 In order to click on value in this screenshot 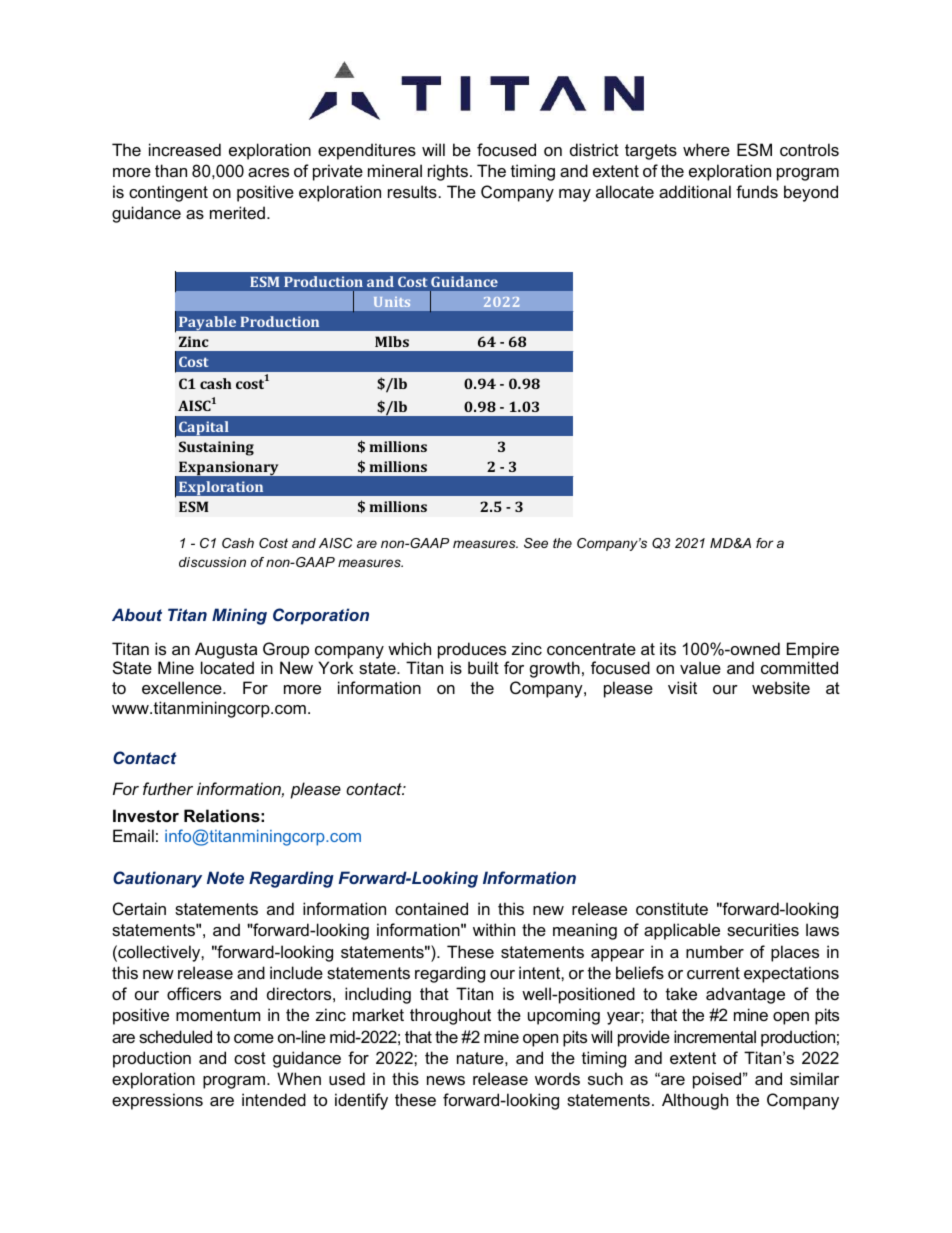, I will do `click(700, 667)`.
